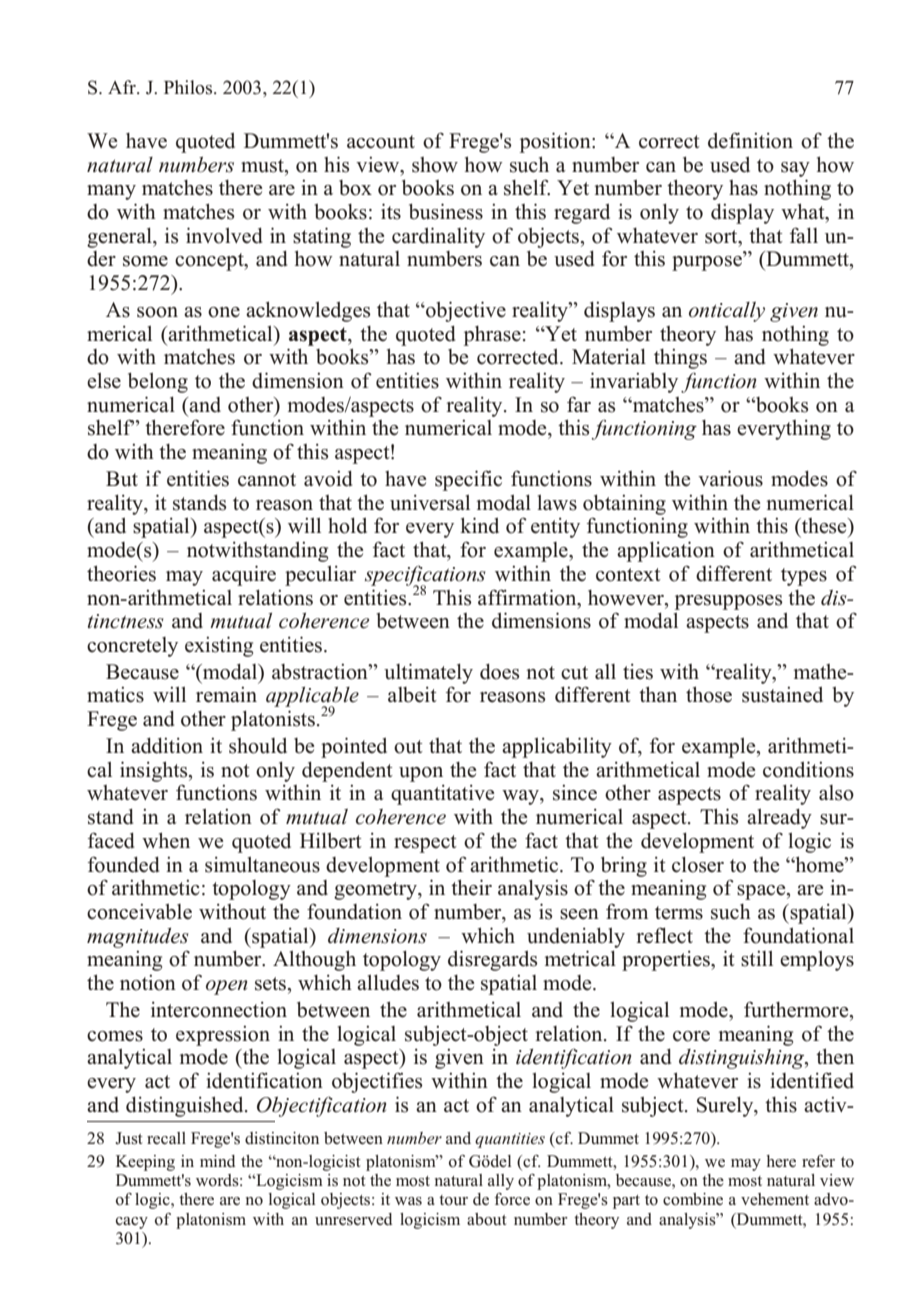 This document has width=924, height=1313. What do you see at coordinates (471, 887) in the document?
I see `their` at bounding box center [471, 887].
